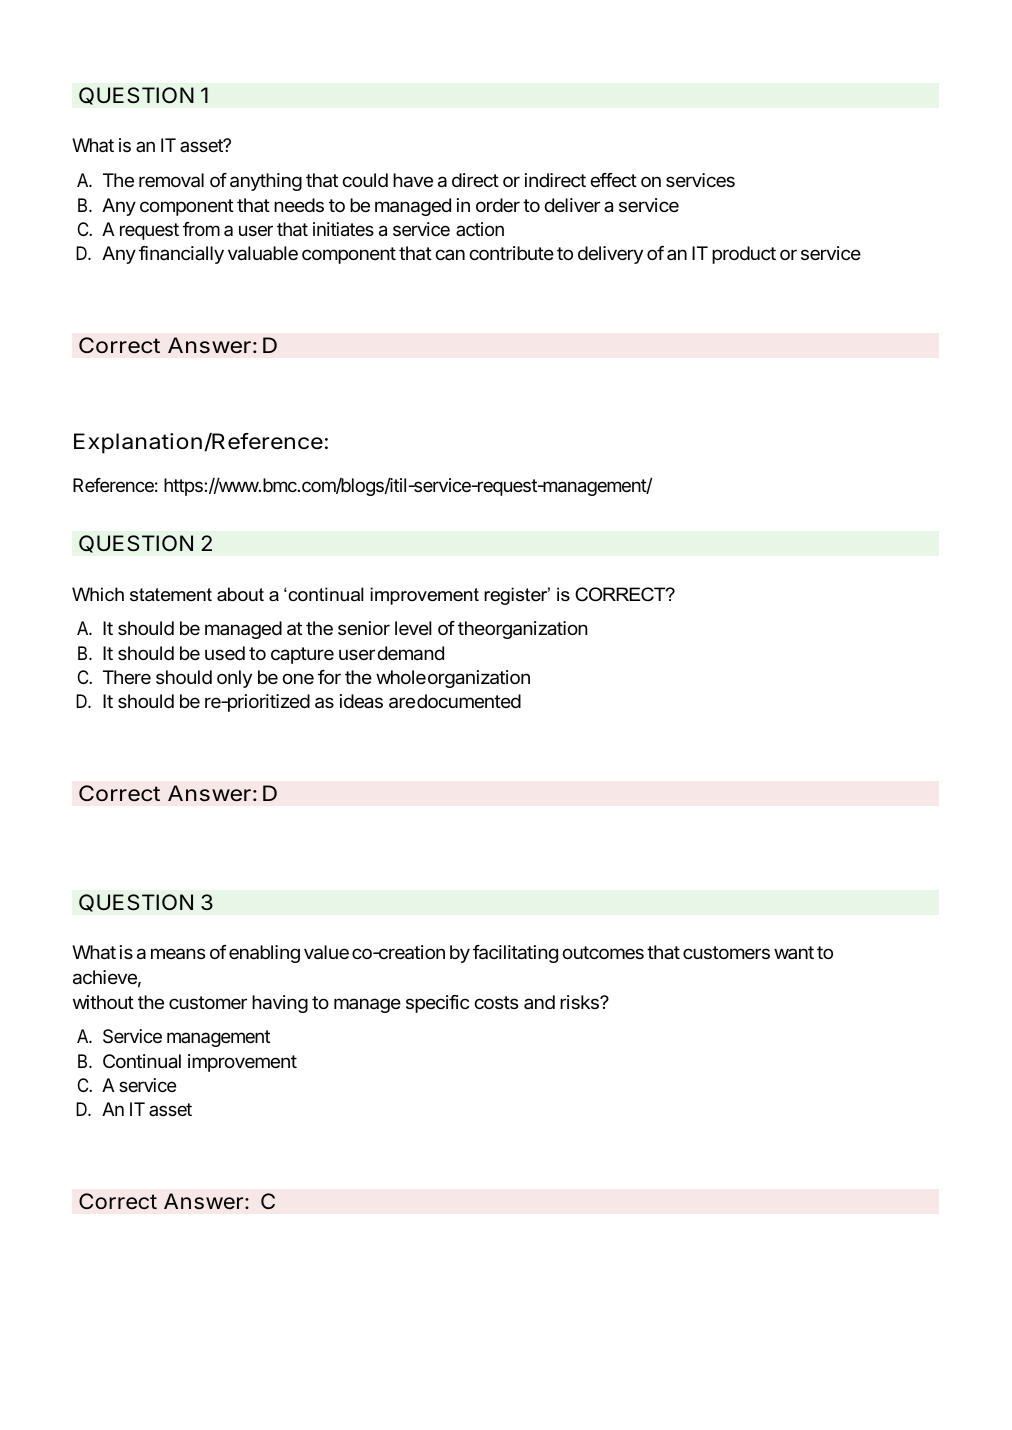 This page has height=1430, width=1012. Describe the element at coordinates (498, 205) in the page. I see `order` at that location.
